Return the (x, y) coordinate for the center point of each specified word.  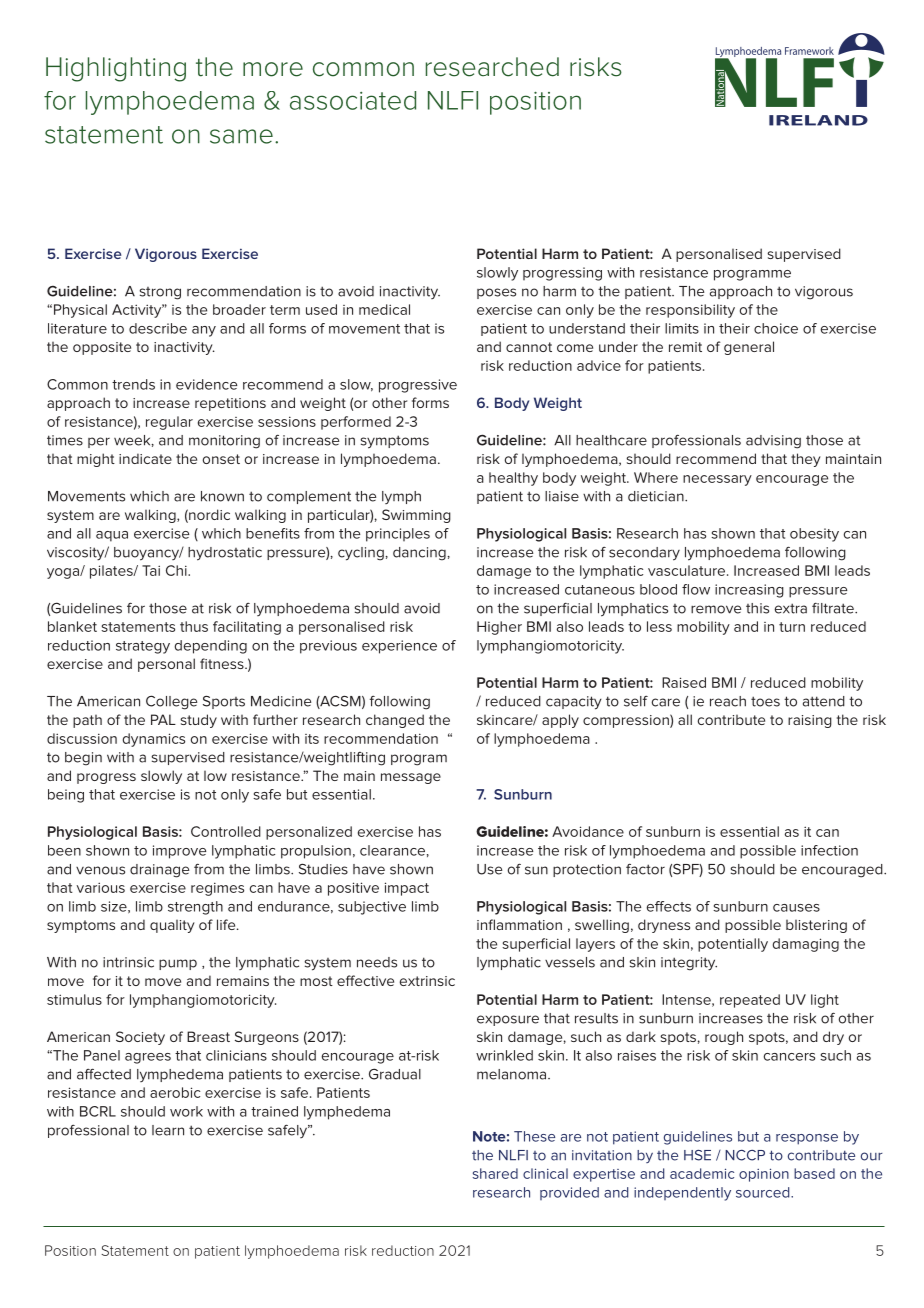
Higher (499, 628)
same (241, 136)
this (757, 608)
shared (495, 1173)
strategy (143, 647)
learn (168, 1130)
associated (353, 100)
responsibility (690, 311)
